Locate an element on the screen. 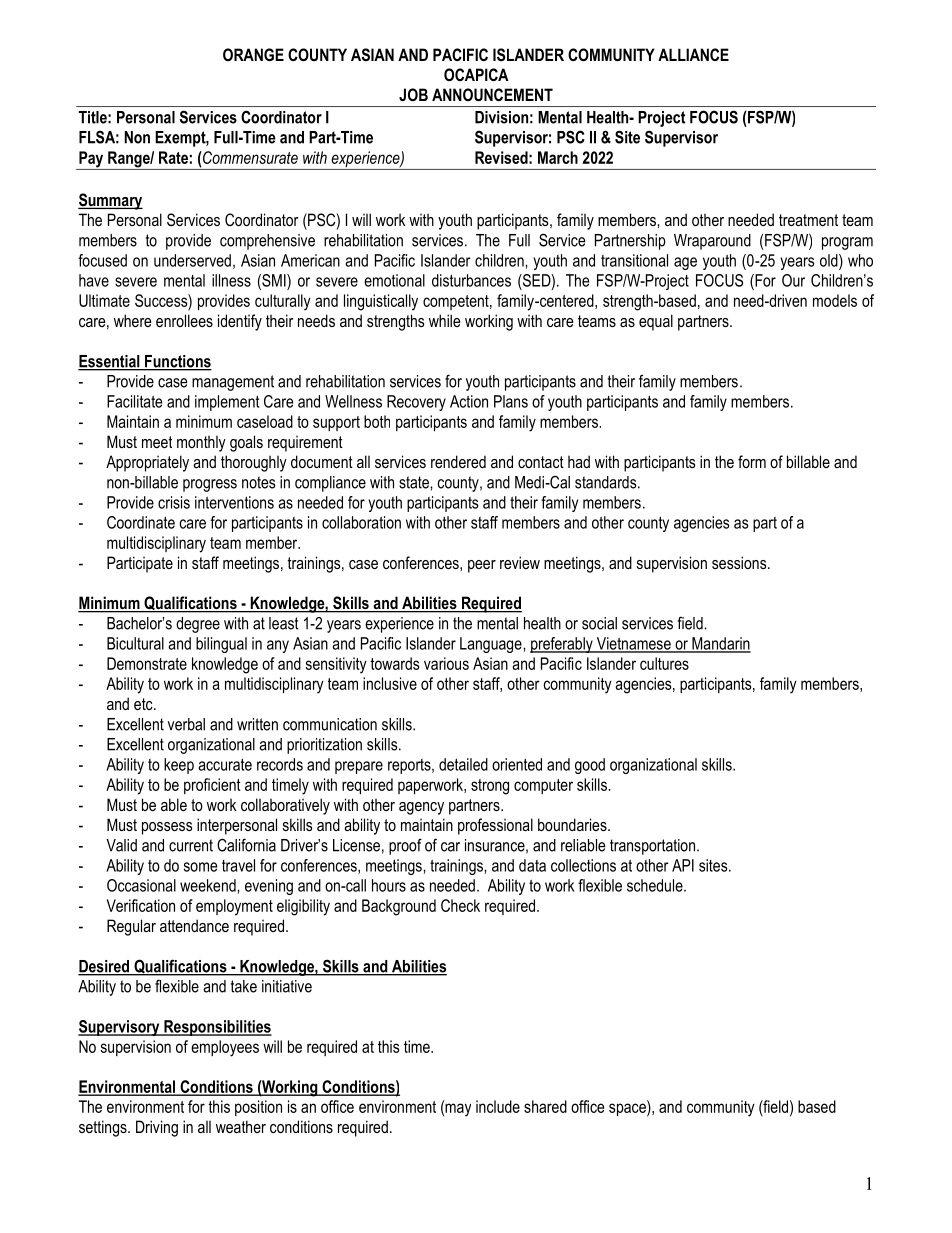 The image size is (952, 1233). ALLIANCE is located at coordinates (693, 54).
